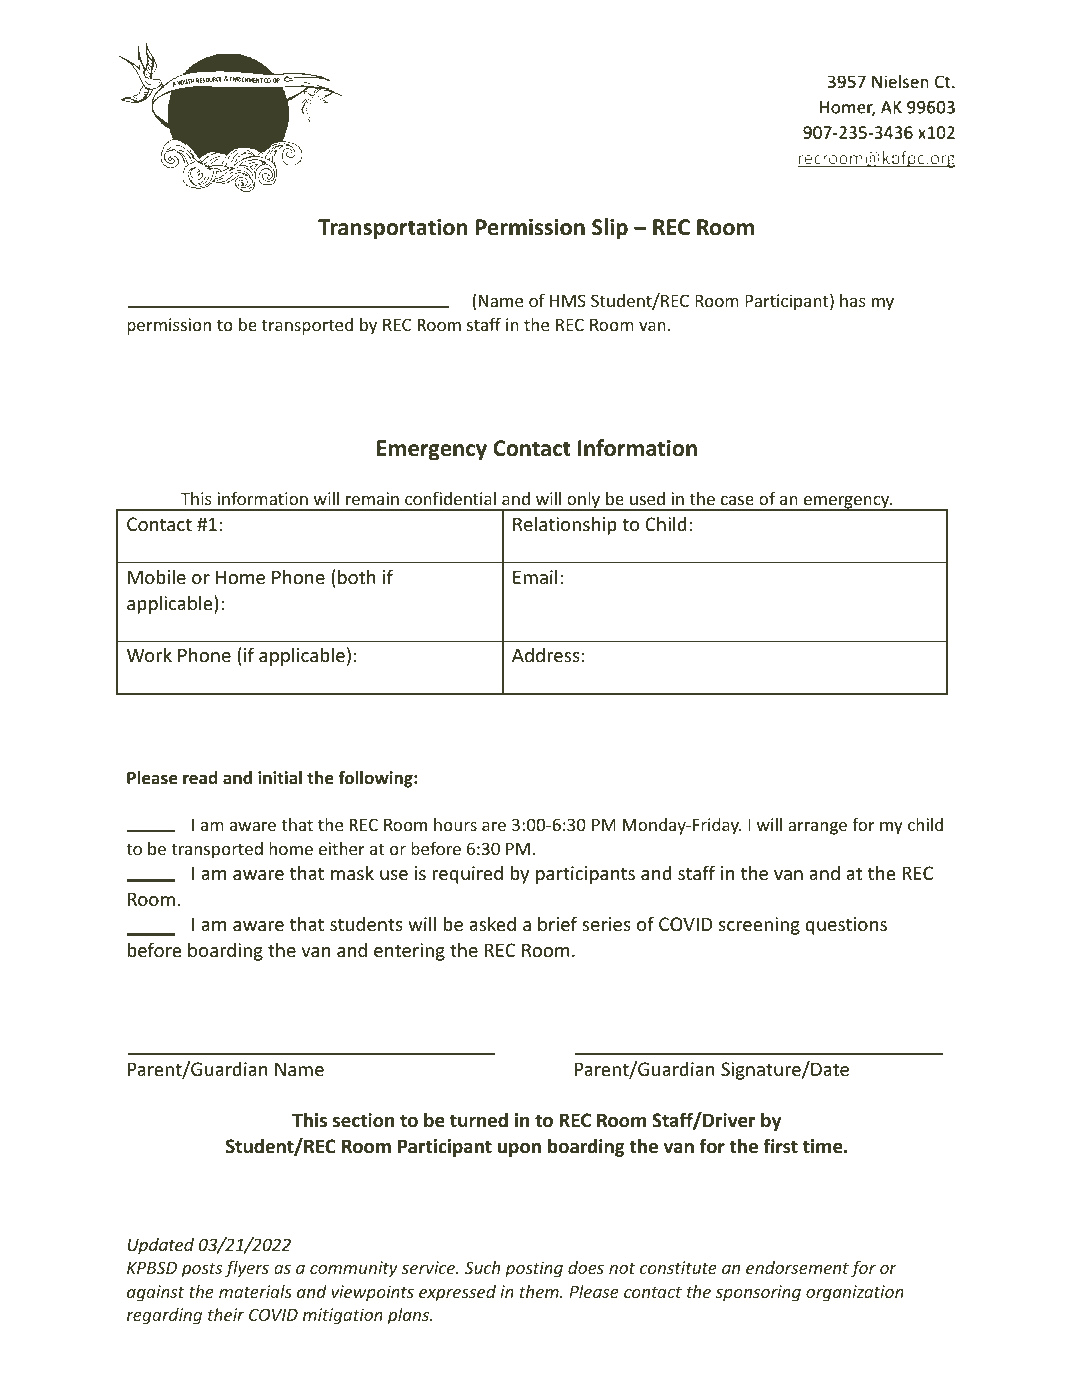 The width and height of the image is (1074, 1390). I want to click on Mobile, so click(157, 576).
